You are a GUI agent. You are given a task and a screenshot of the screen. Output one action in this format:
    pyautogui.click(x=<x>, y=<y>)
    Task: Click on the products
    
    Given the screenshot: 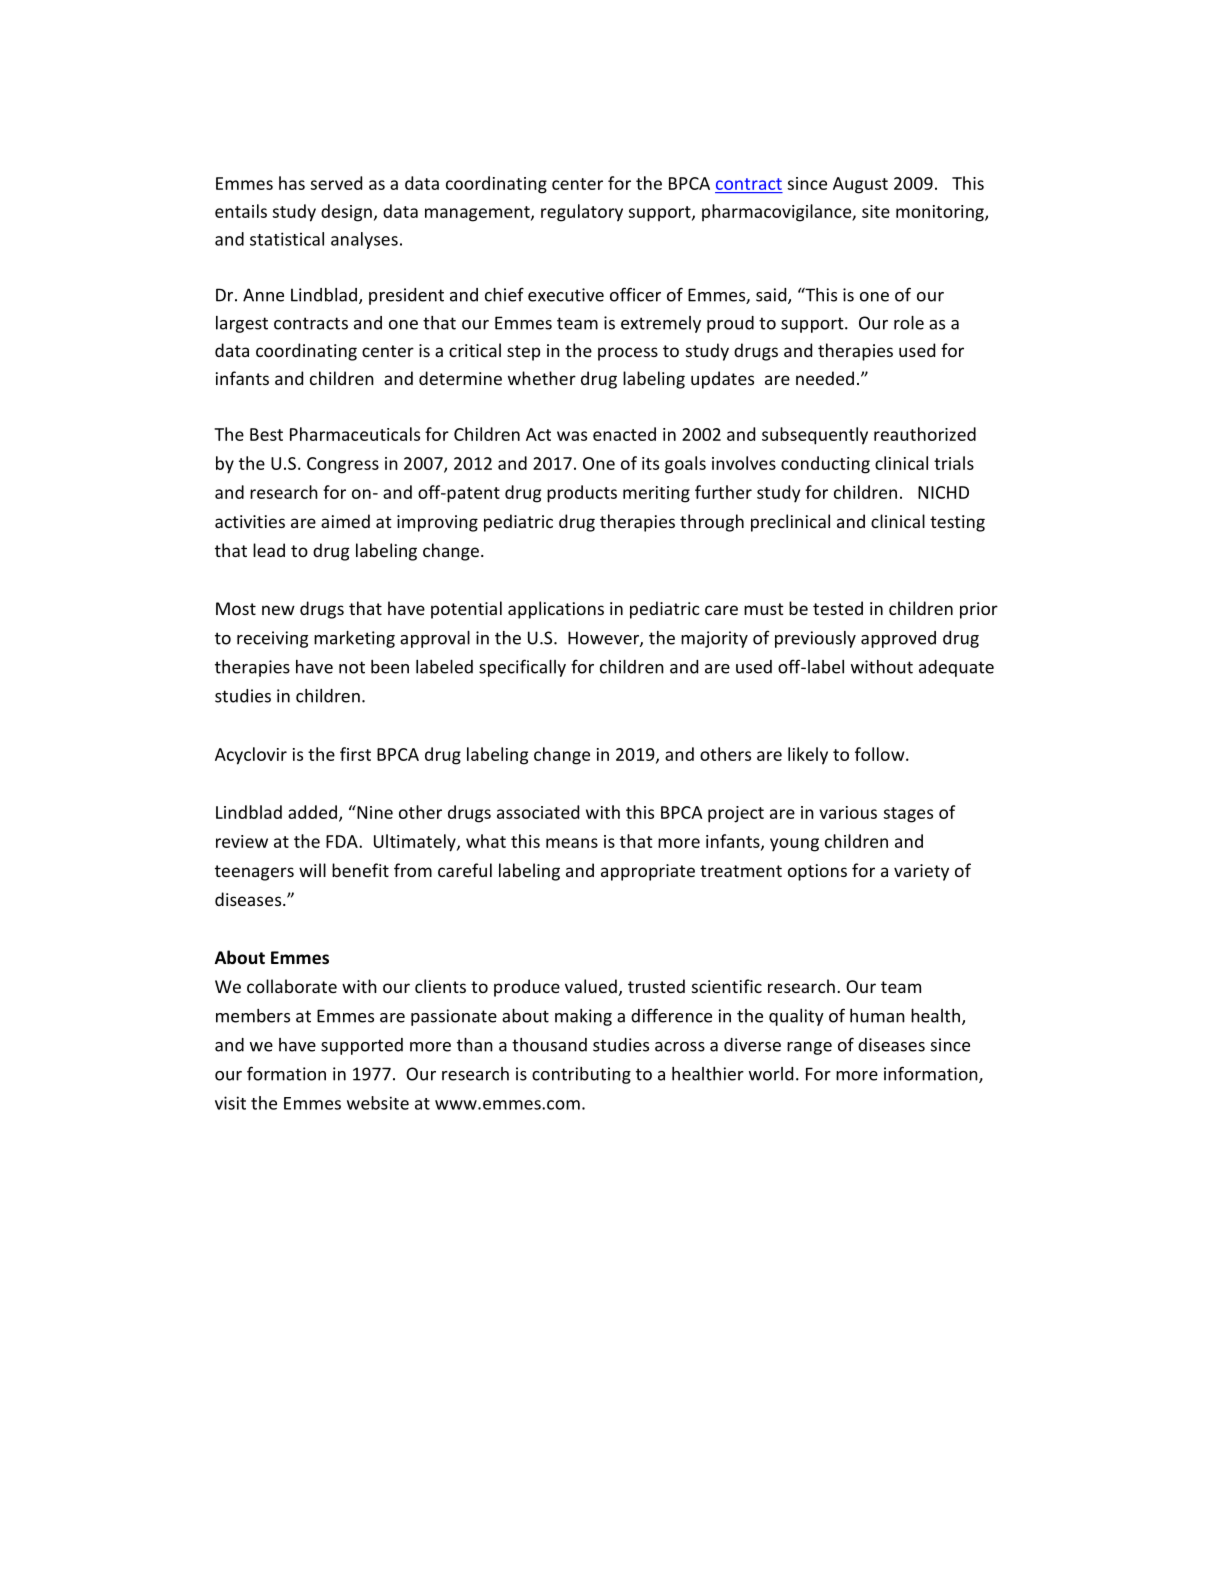 What is the action you would take?
    pyautogui.click(x=582, y=494)
